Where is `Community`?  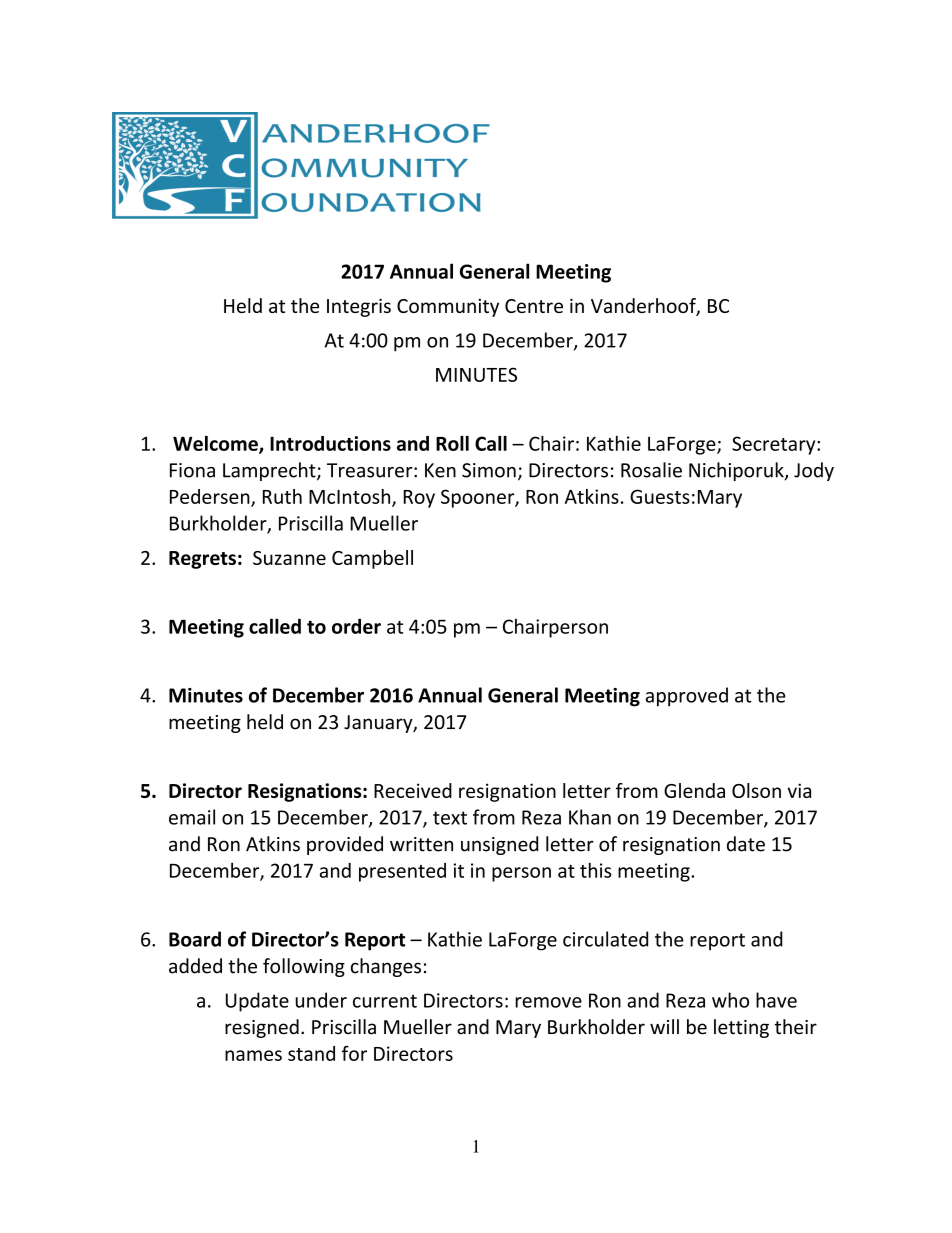
Community is located at coordinates (448, 308).
